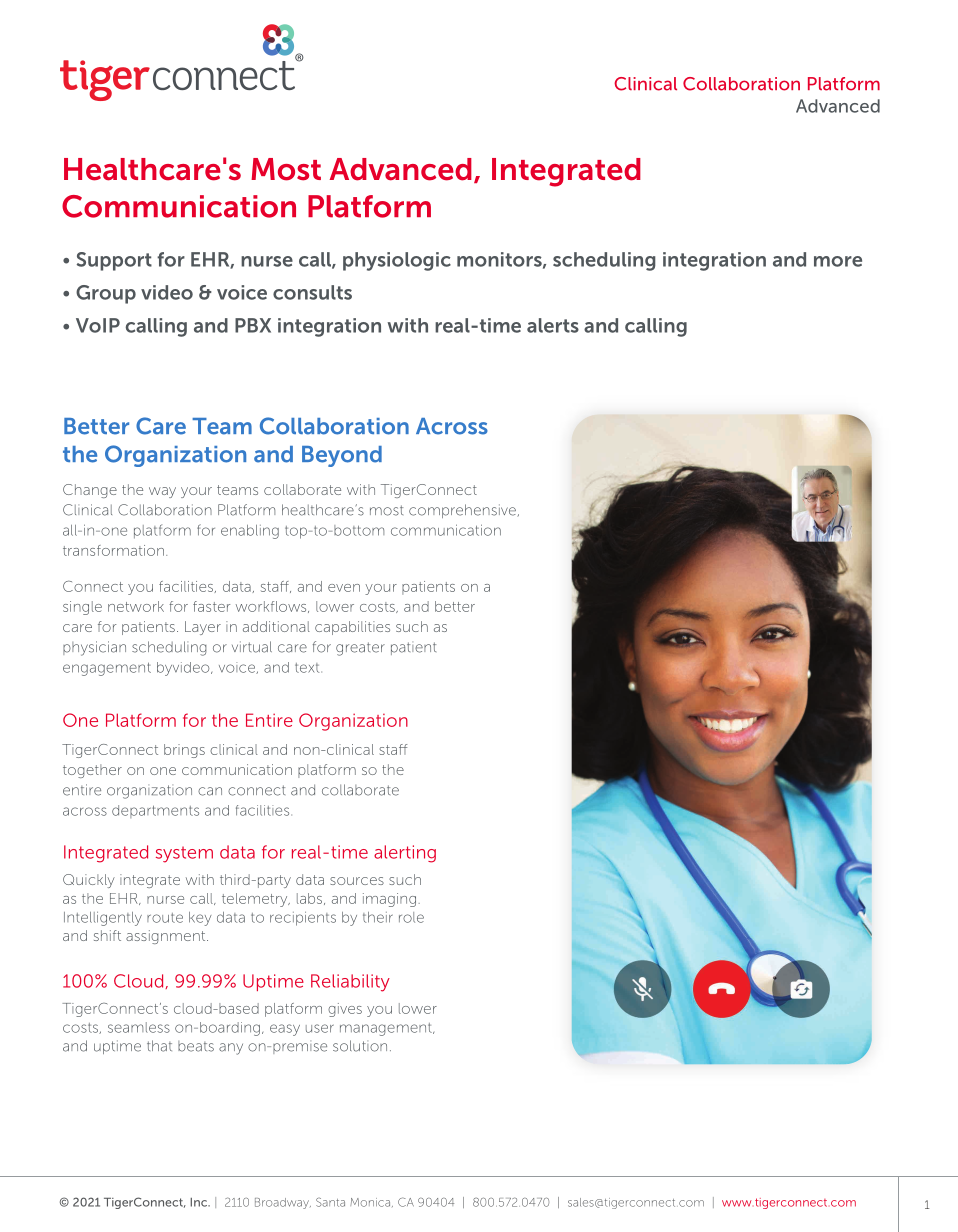 Image resolution: width=958 pixels, height=1232 pixels. What do you see at coordinates (106, 294) in the page?
I see `Group` at bounding box center [106, 294].
